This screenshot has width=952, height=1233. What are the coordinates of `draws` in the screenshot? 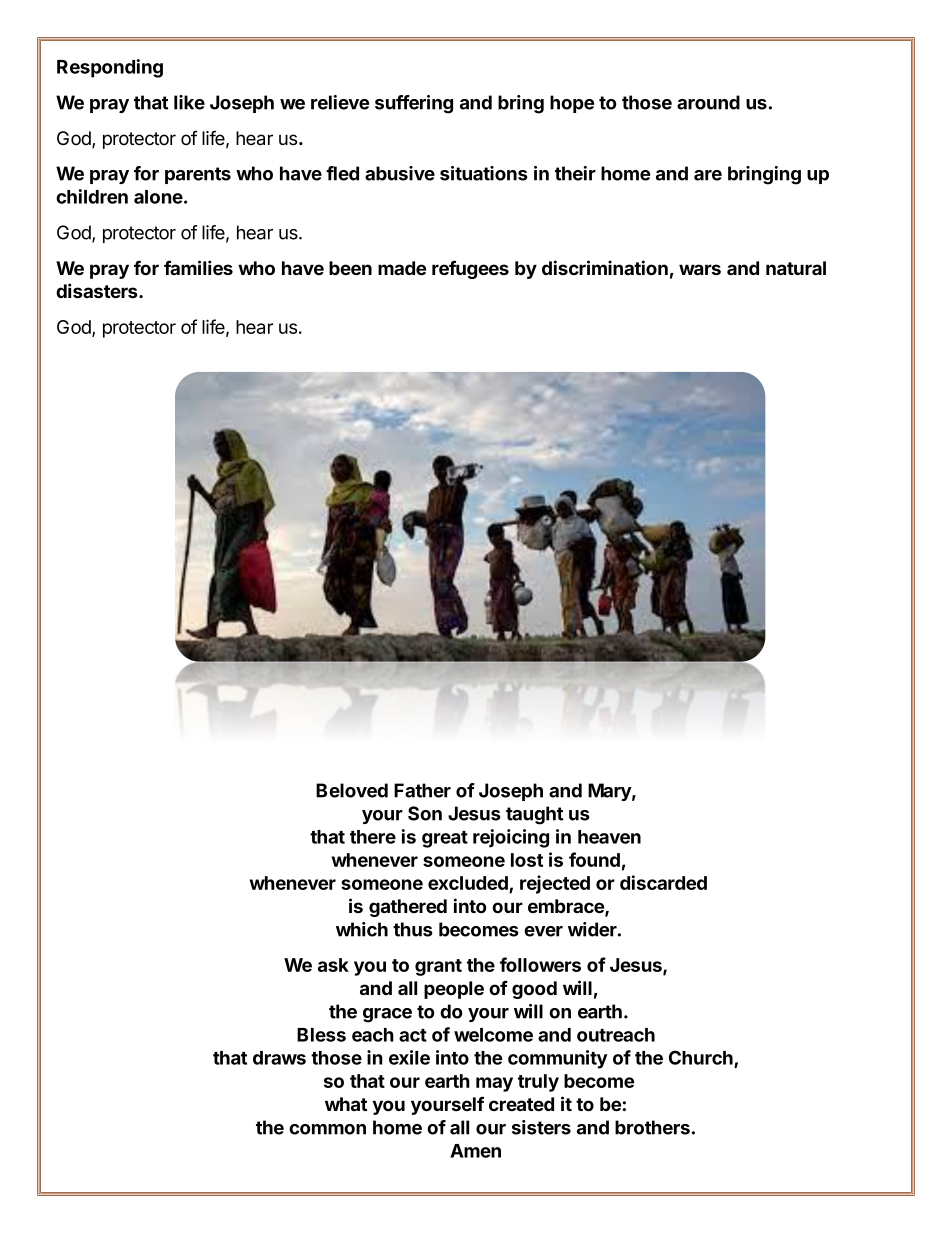 It's located at (279, 1058).
